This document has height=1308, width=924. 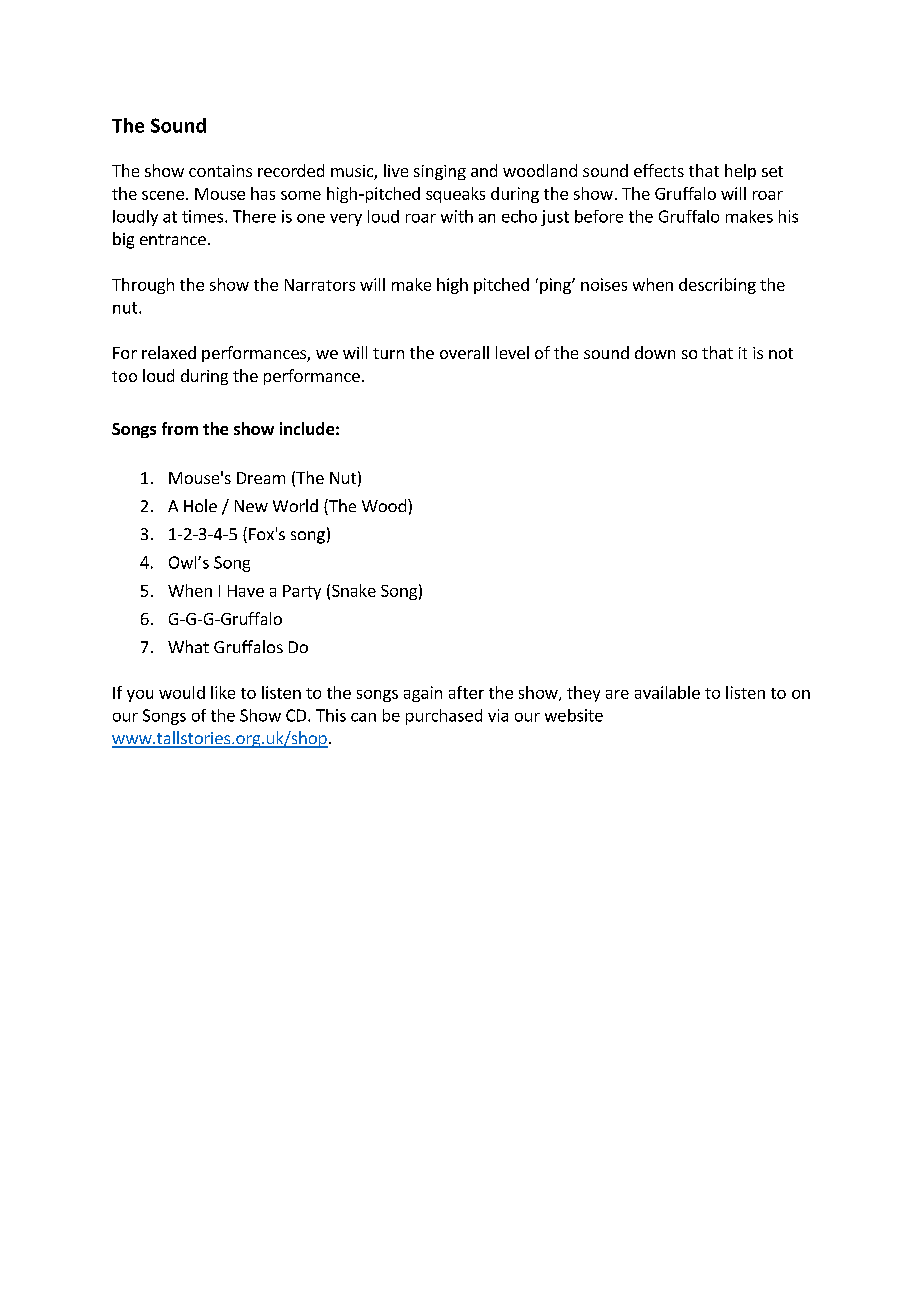 I want to click on available, so click(x=667, y=692).
